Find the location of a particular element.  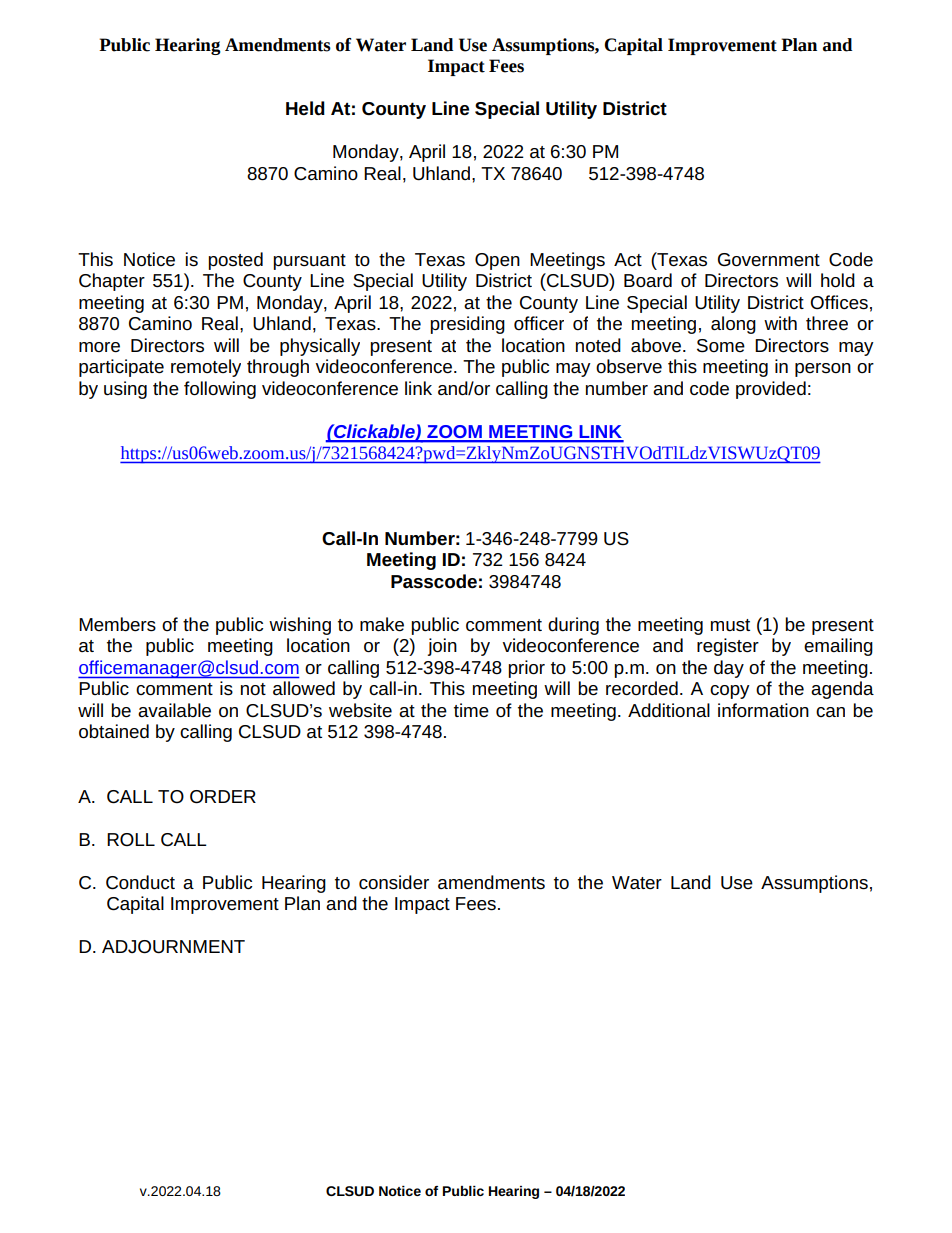

ADJOURNMENT is located at coordinates (173, 947).
